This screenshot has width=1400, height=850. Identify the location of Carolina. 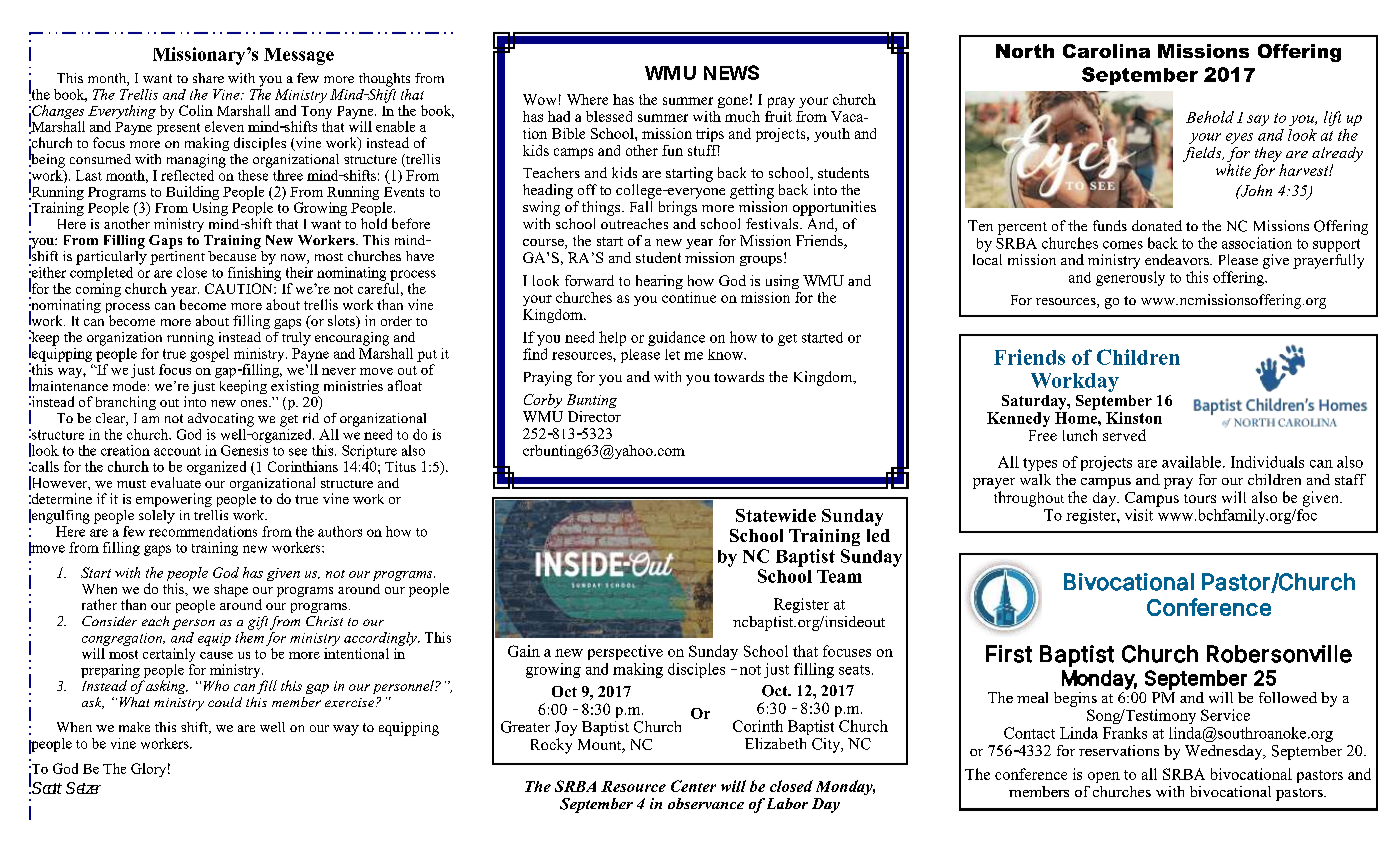
(1106, 51).
